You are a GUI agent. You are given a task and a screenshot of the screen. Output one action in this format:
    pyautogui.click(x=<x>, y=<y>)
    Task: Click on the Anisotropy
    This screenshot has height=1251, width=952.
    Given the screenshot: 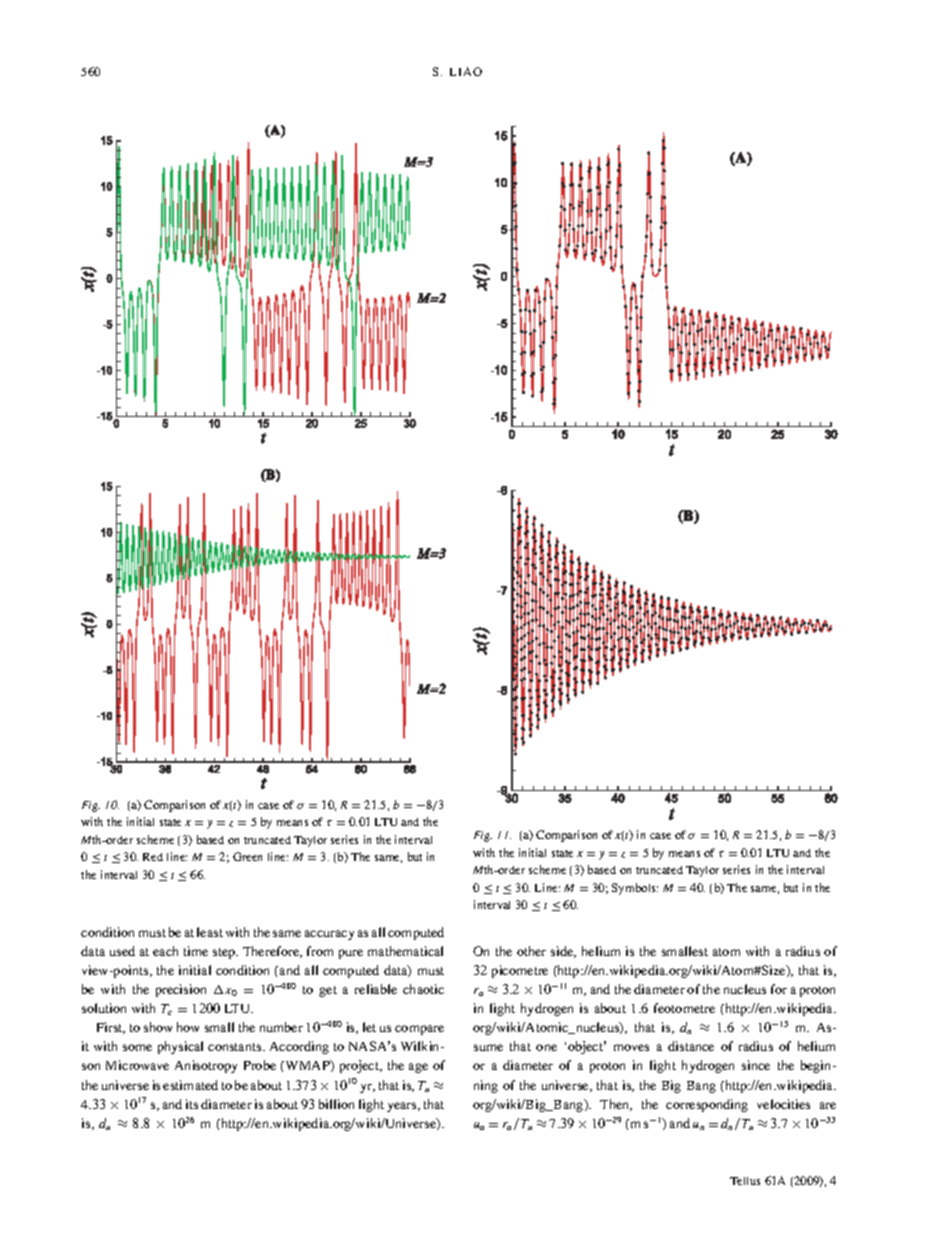 What is the action you would take?
    pyautogui.click(x=206, y=1066)
